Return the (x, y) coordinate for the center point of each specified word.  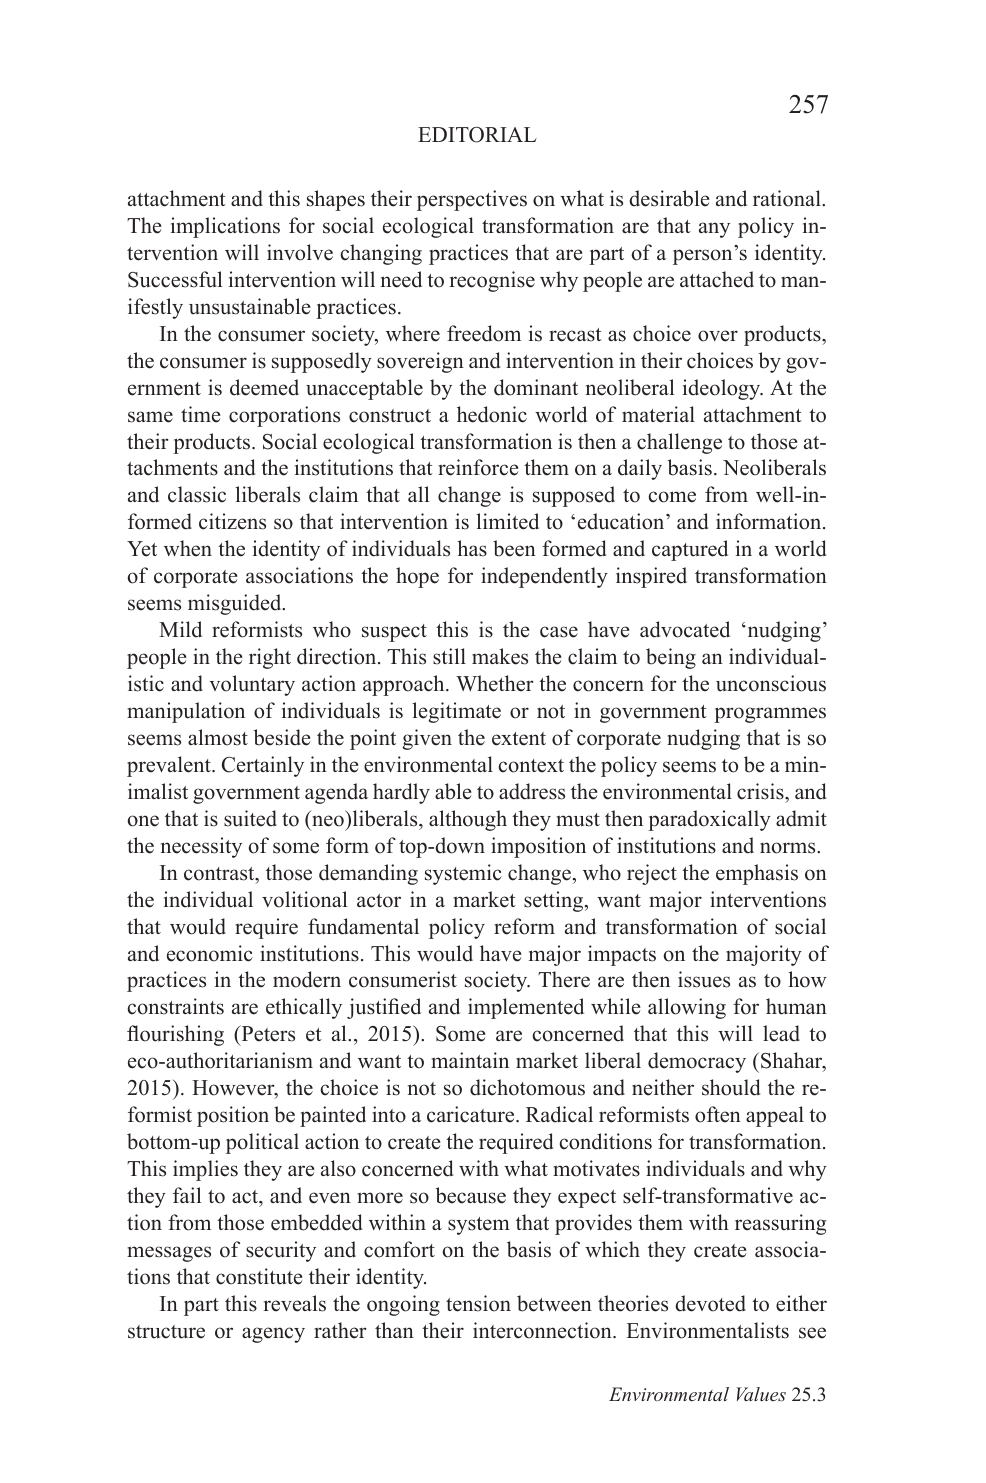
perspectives (472, 200)
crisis (761, 791)
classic (197, 494)
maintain (470, 1060)
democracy (697, 1062)
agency (273, 1335)
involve (300, 252)
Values (761, 1394)
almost (218, 737)
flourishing (175, 1035)
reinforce (478, 467)
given (427, 739)
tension (478, 1303)
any (714, 230)
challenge (679, 443)
